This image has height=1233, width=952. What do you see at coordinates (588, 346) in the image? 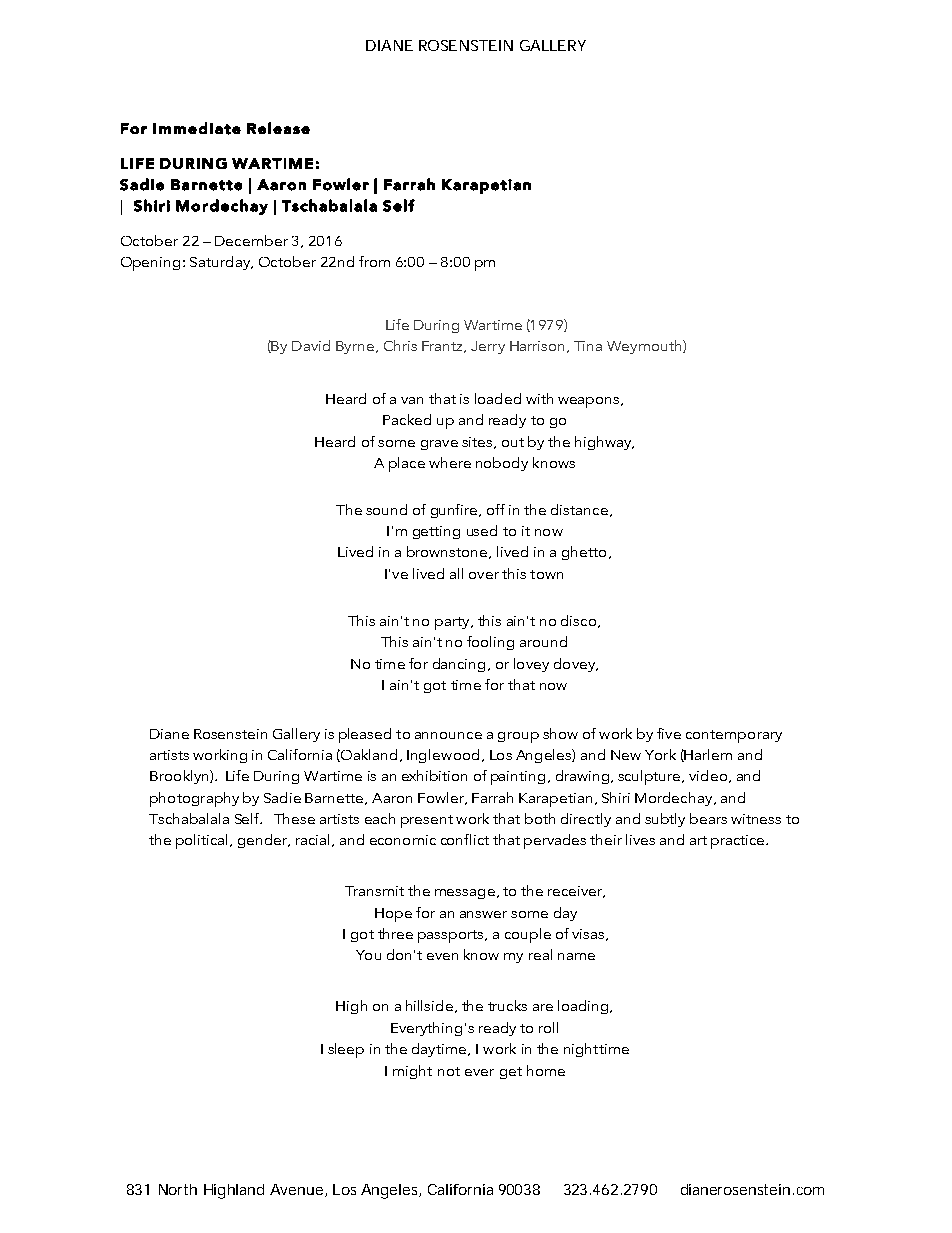
I see `Tina` at bounding box center [588, 346].
